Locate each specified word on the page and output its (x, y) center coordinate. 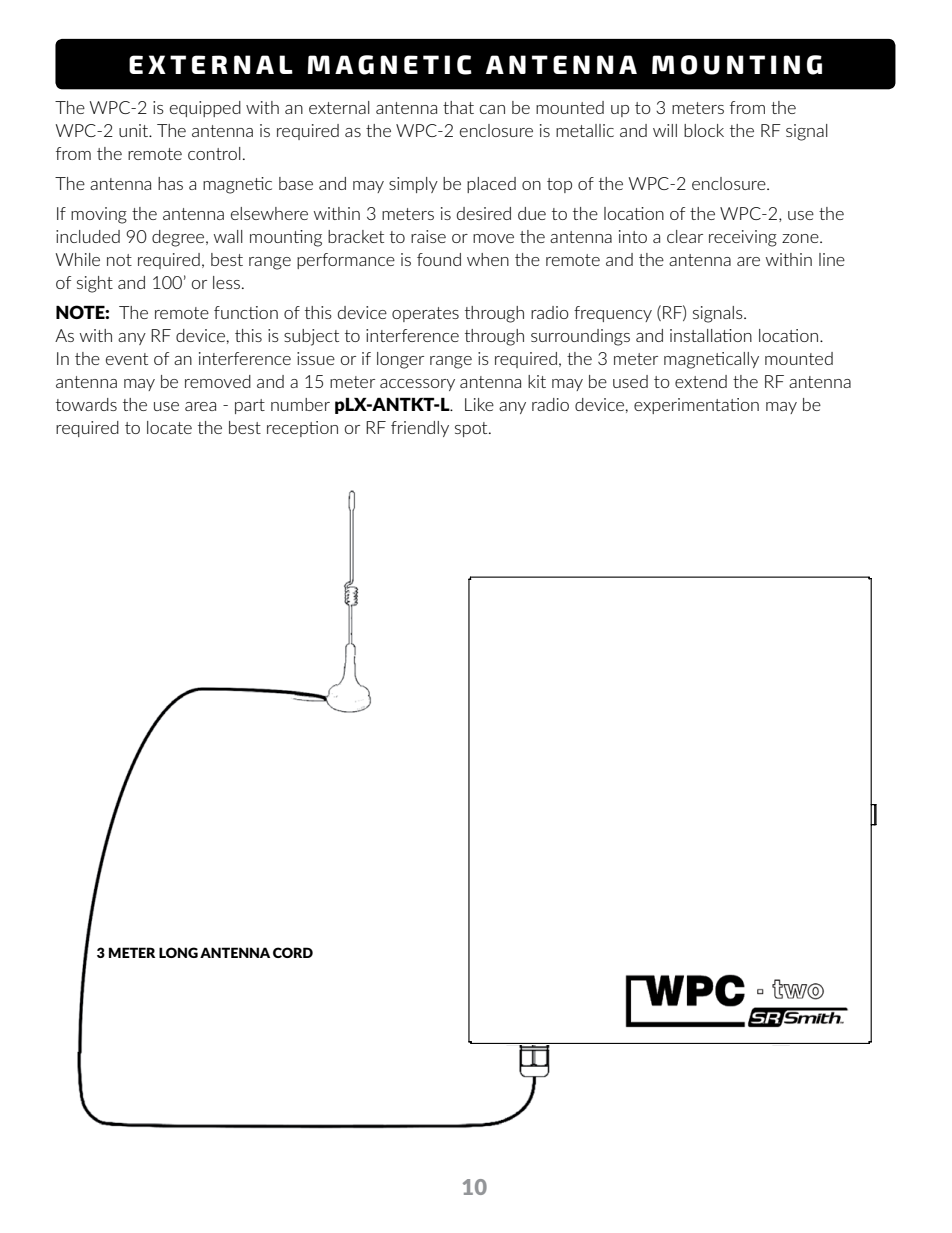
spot (472, 429)
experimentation (696, 406)
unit (135, 130)
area (200, 406)
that (458, 107)
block (704, 130)
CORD (293, 952)
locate (169, 427)
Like (479, 404)
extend (701, 381)
